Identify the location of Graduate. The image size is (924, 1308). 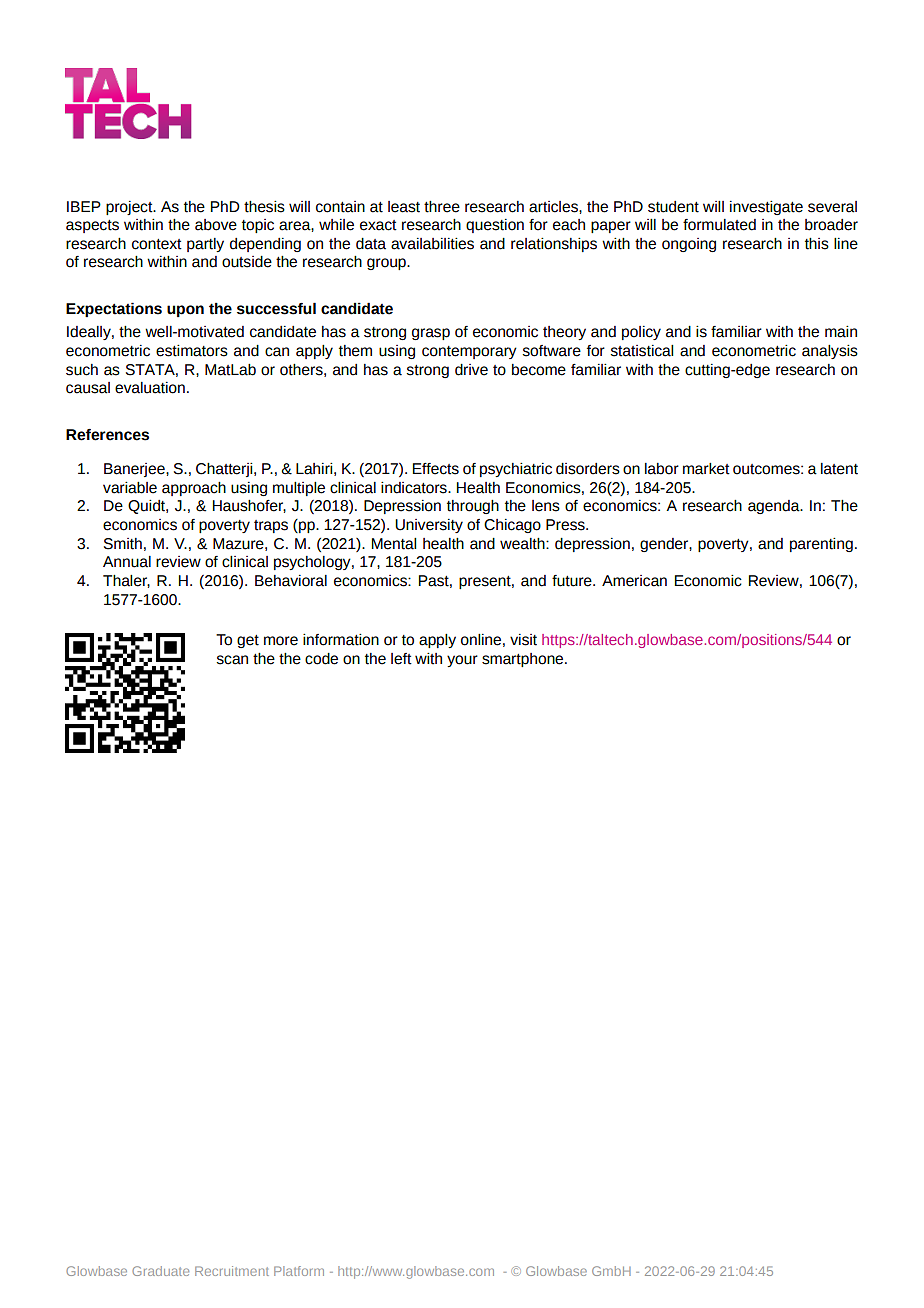
(160, 1271).
